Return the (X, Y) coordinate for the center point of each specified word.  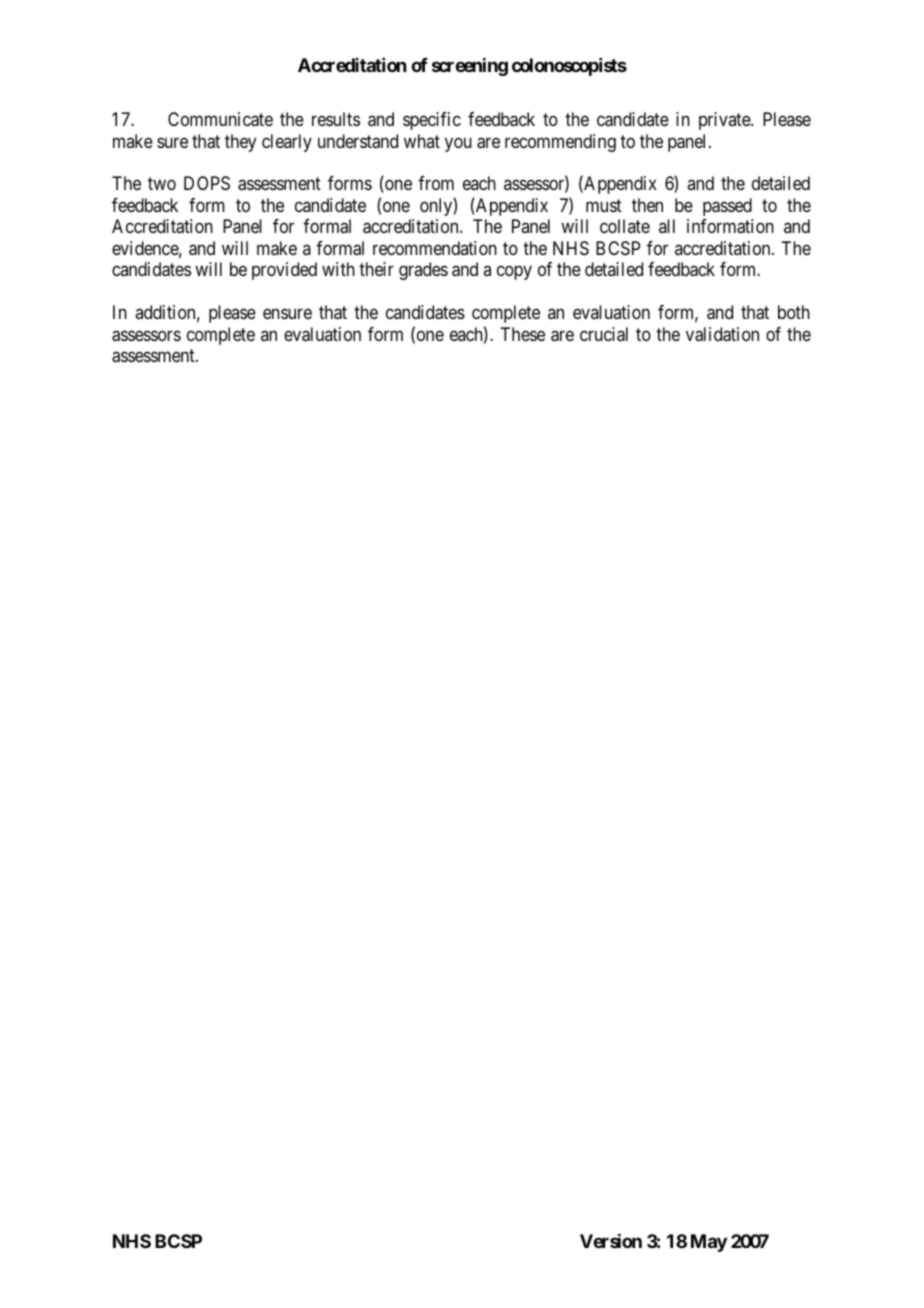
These (522, 334)
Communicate (220, 119)
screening (470, 67)
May (709, 1243)
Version (611, 1241)
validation (722, 334)
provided (284, 271)
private (725, 121)
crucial (604, 334)
